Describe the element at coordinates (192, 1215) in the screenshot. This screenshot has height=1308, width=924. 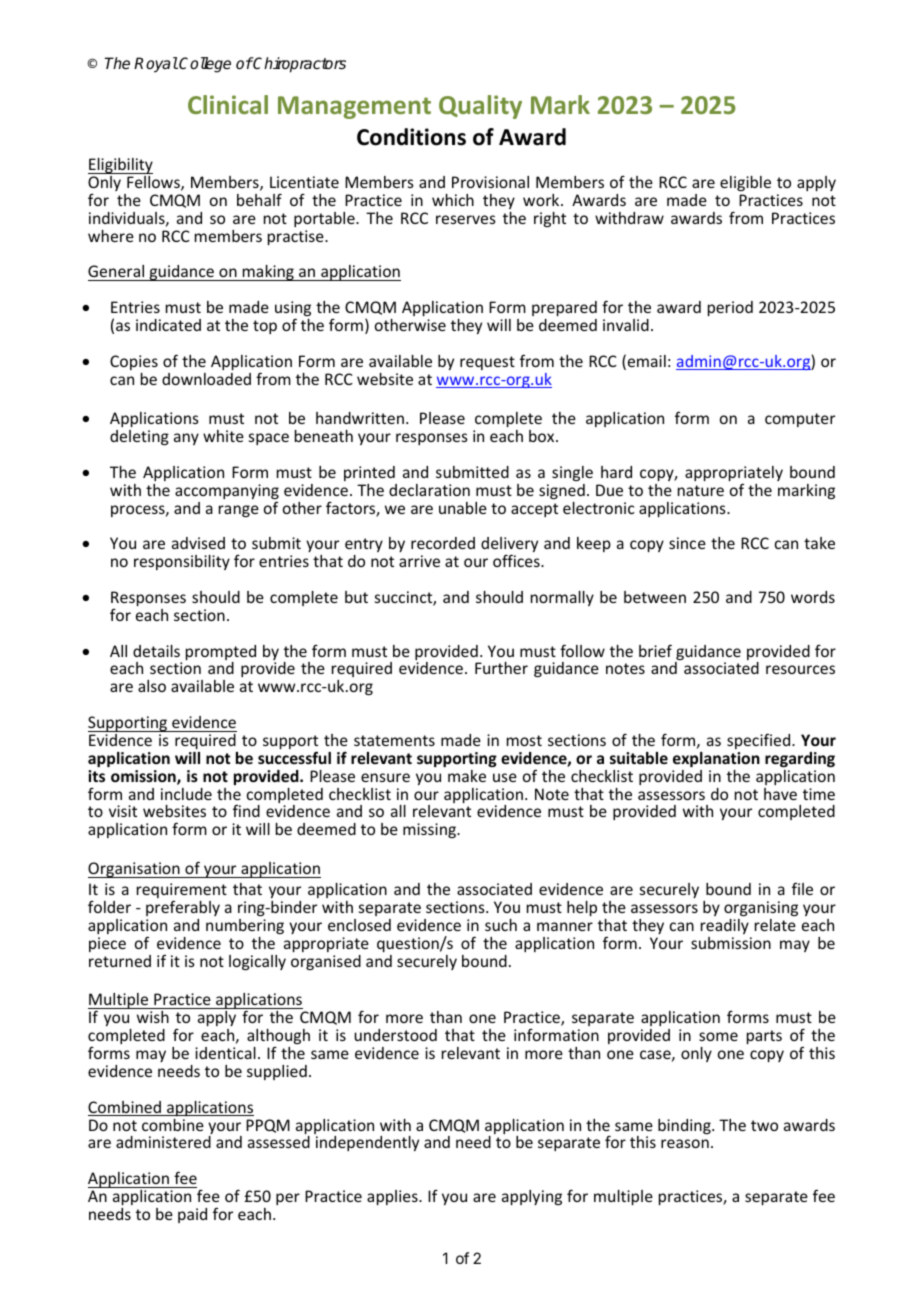
I see `paid` at that location.
